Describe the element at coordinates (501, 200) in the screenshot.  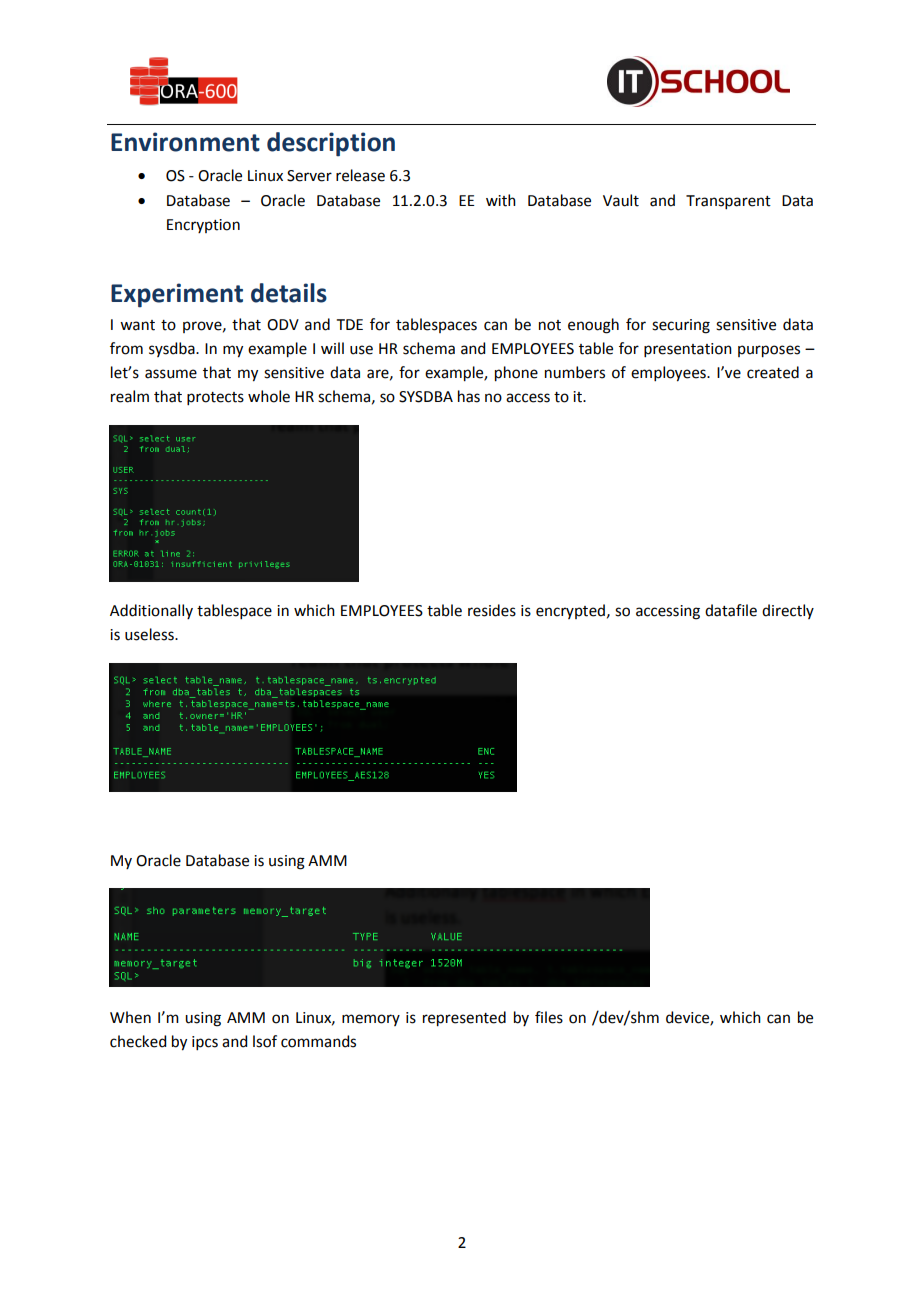
I see `with` at that location.
